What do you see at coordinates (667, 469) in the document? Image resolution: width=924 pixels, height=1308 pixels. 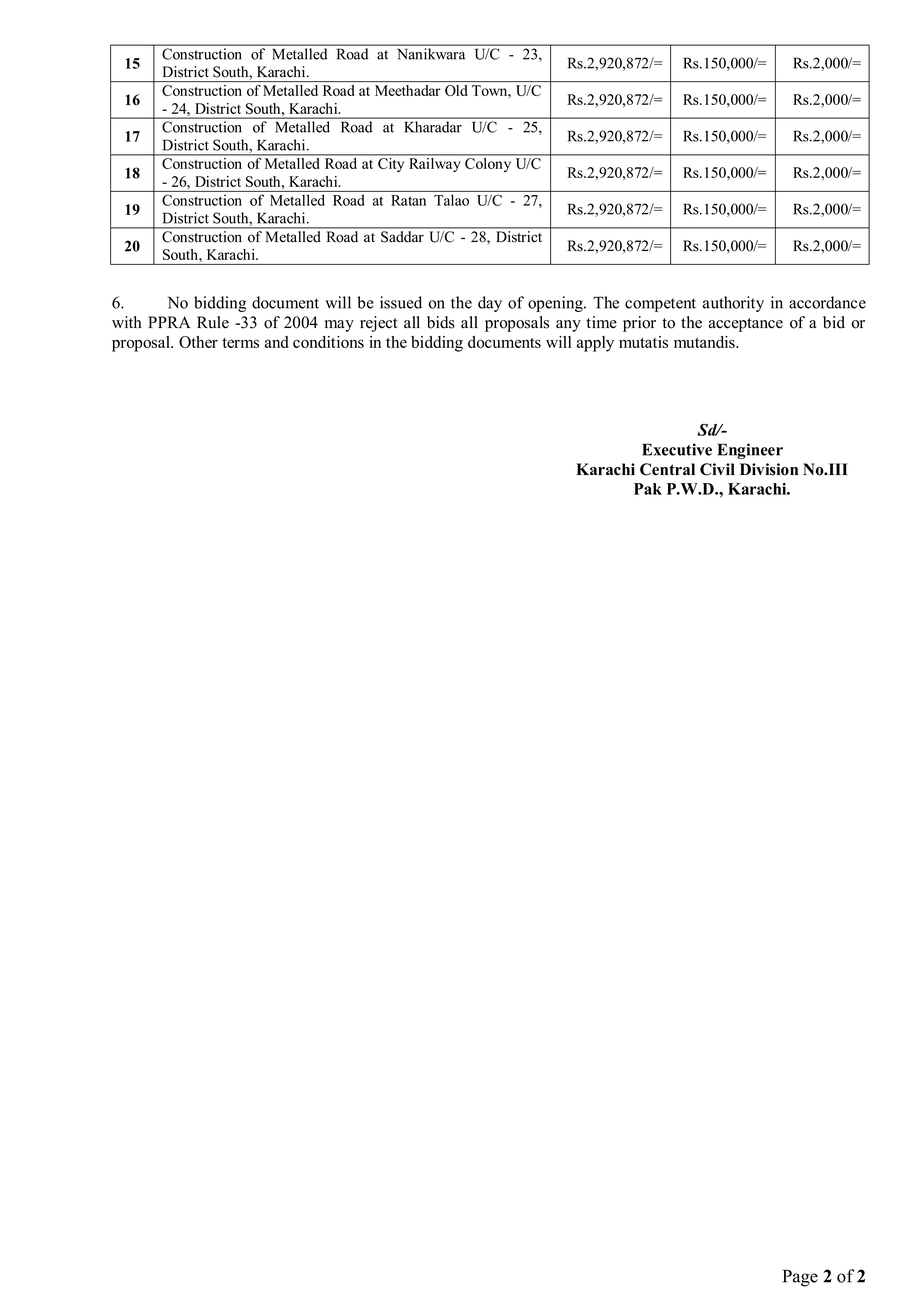 I see `Central` at bounding box center [667, 469].
